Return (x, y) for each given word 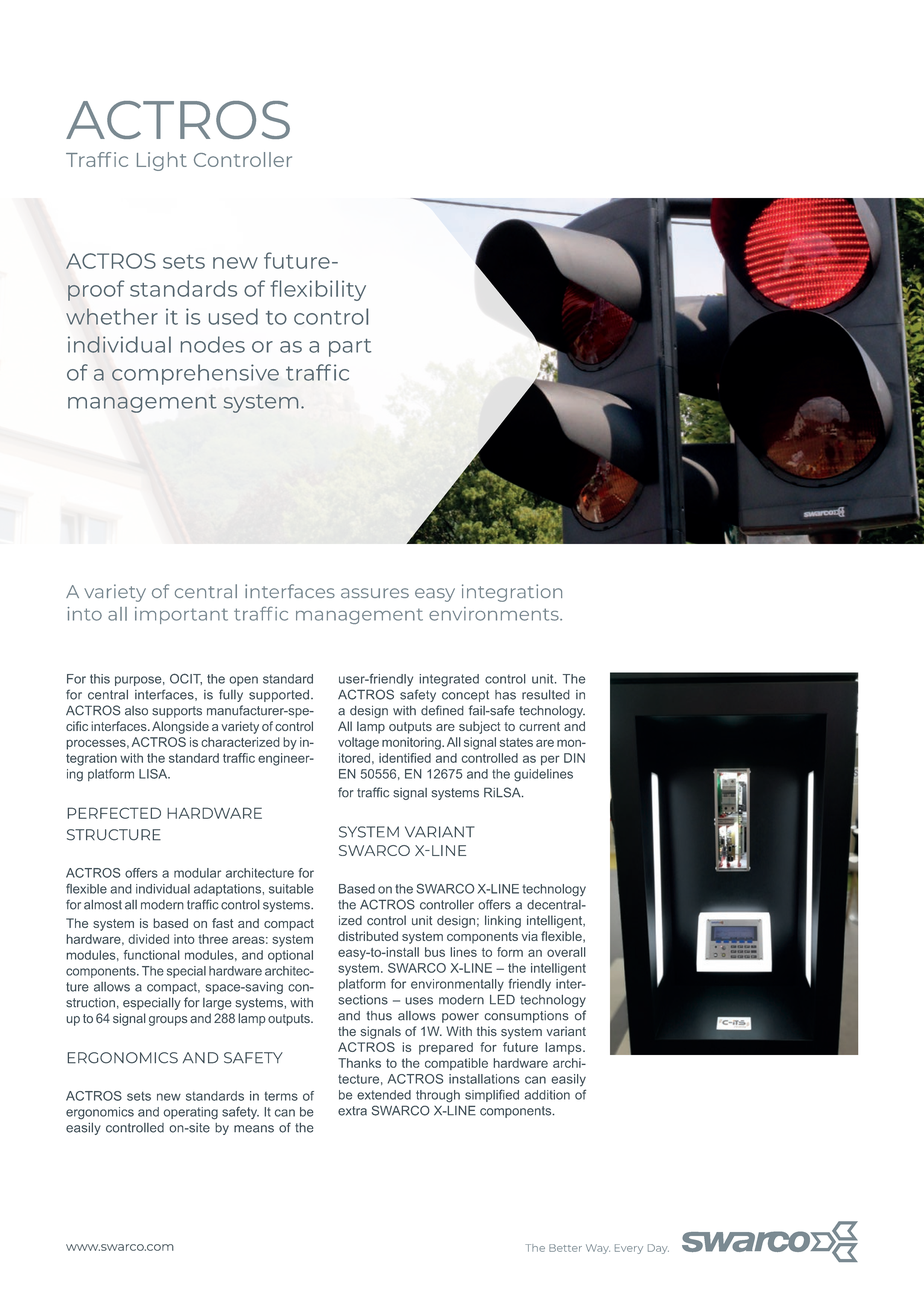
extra (352, 1111)
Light (162, 161)
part (350, 348)
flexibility (318, 290)
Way (598, 1249)
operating (191, 1113)
